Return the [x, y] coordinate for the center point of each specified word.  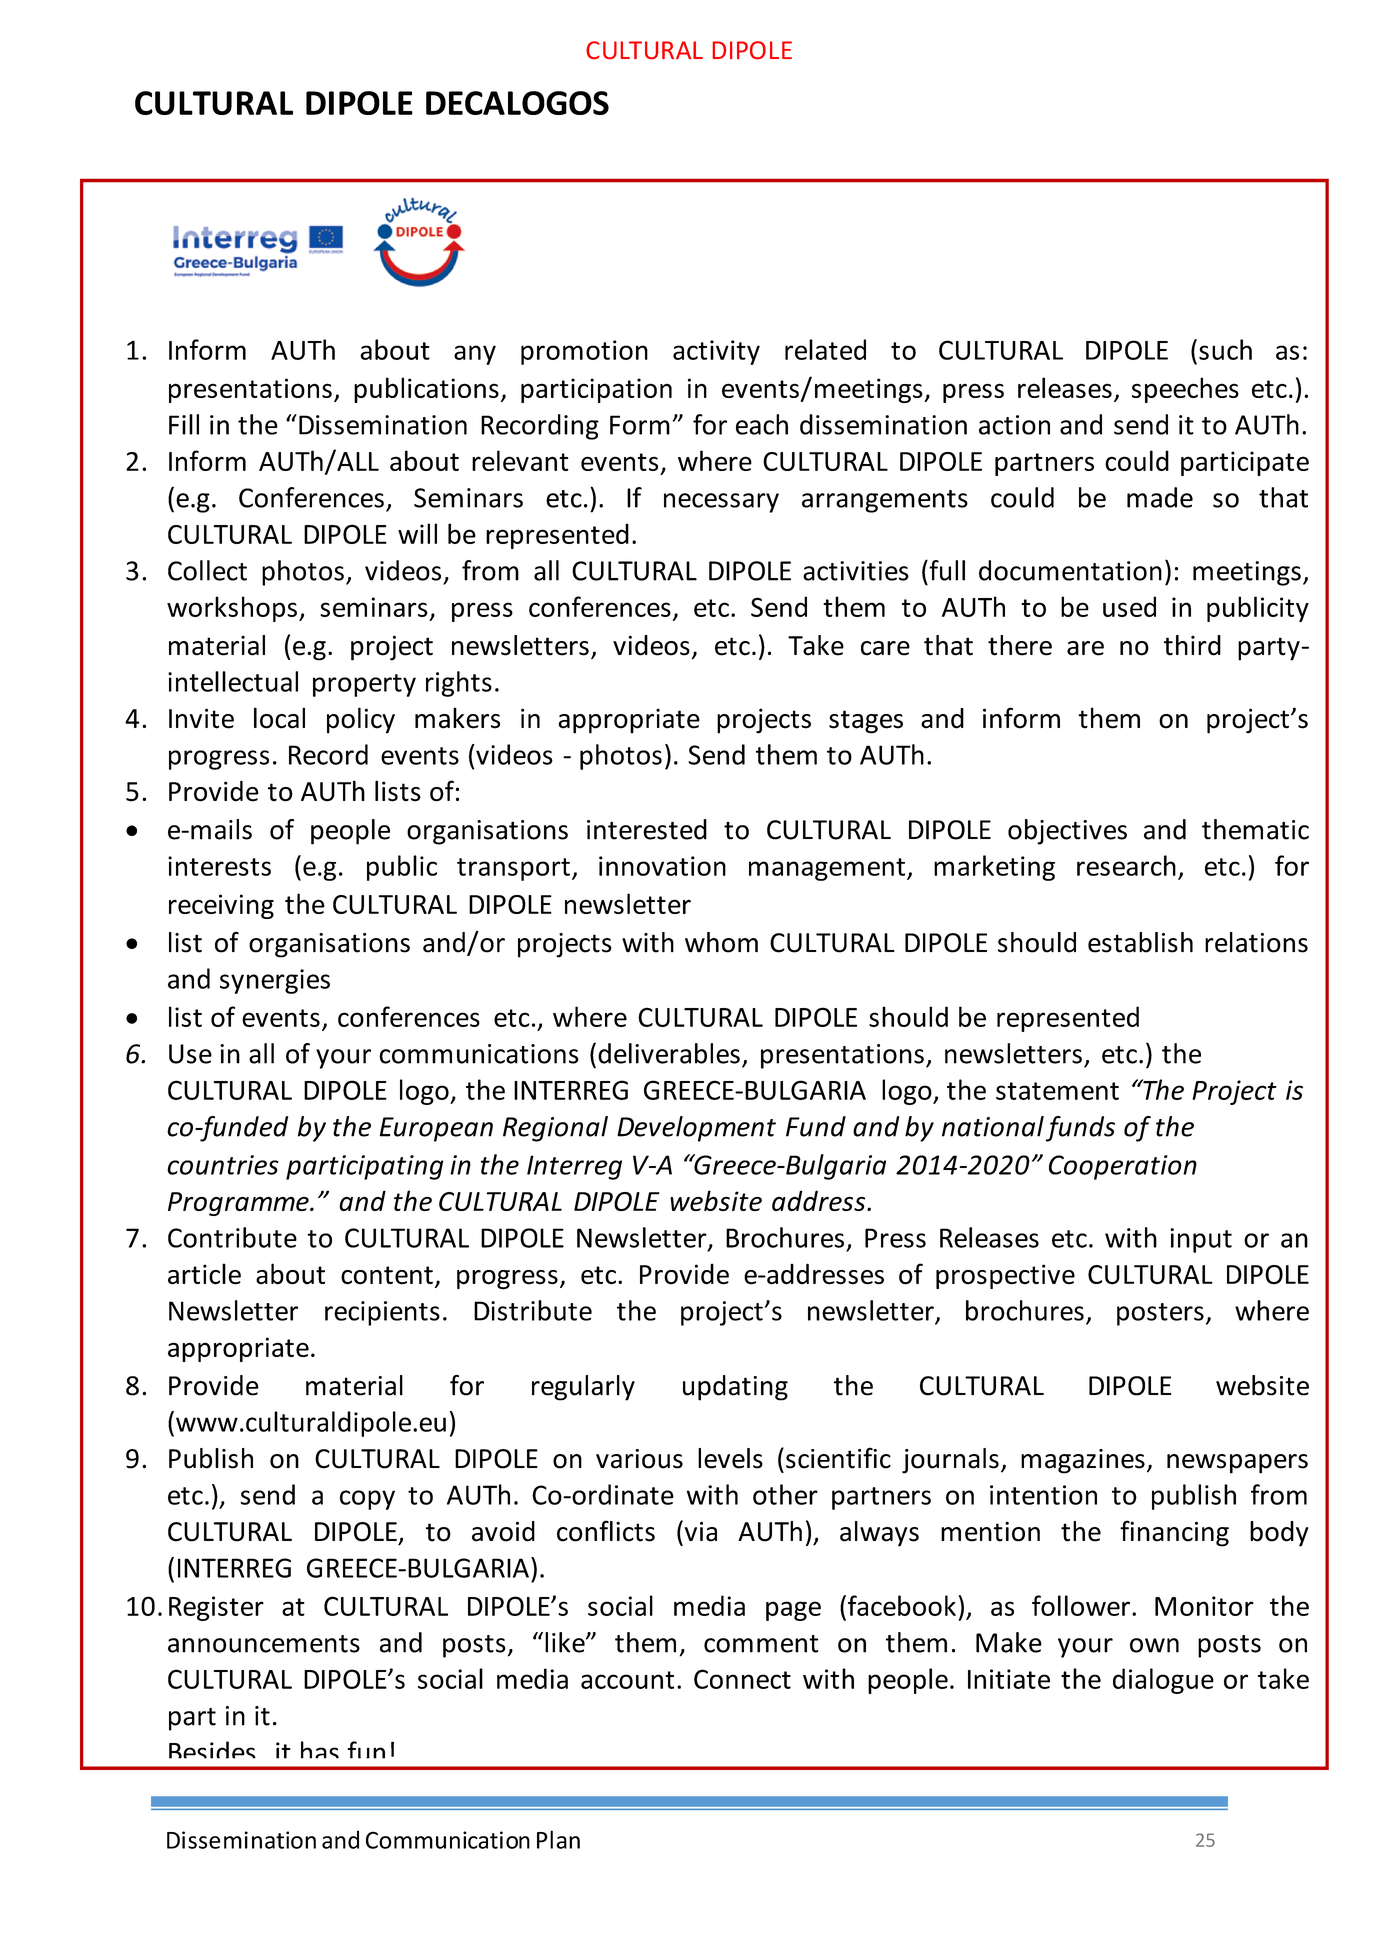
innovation [662, 866]
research [1126, 865]
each [762, 424]
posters [1160, 1314]
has [320, 1750]
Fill [184, 424]
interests [219, 866]
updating [735, 1388]
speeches [1185, 390]
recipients [382, 1313]
